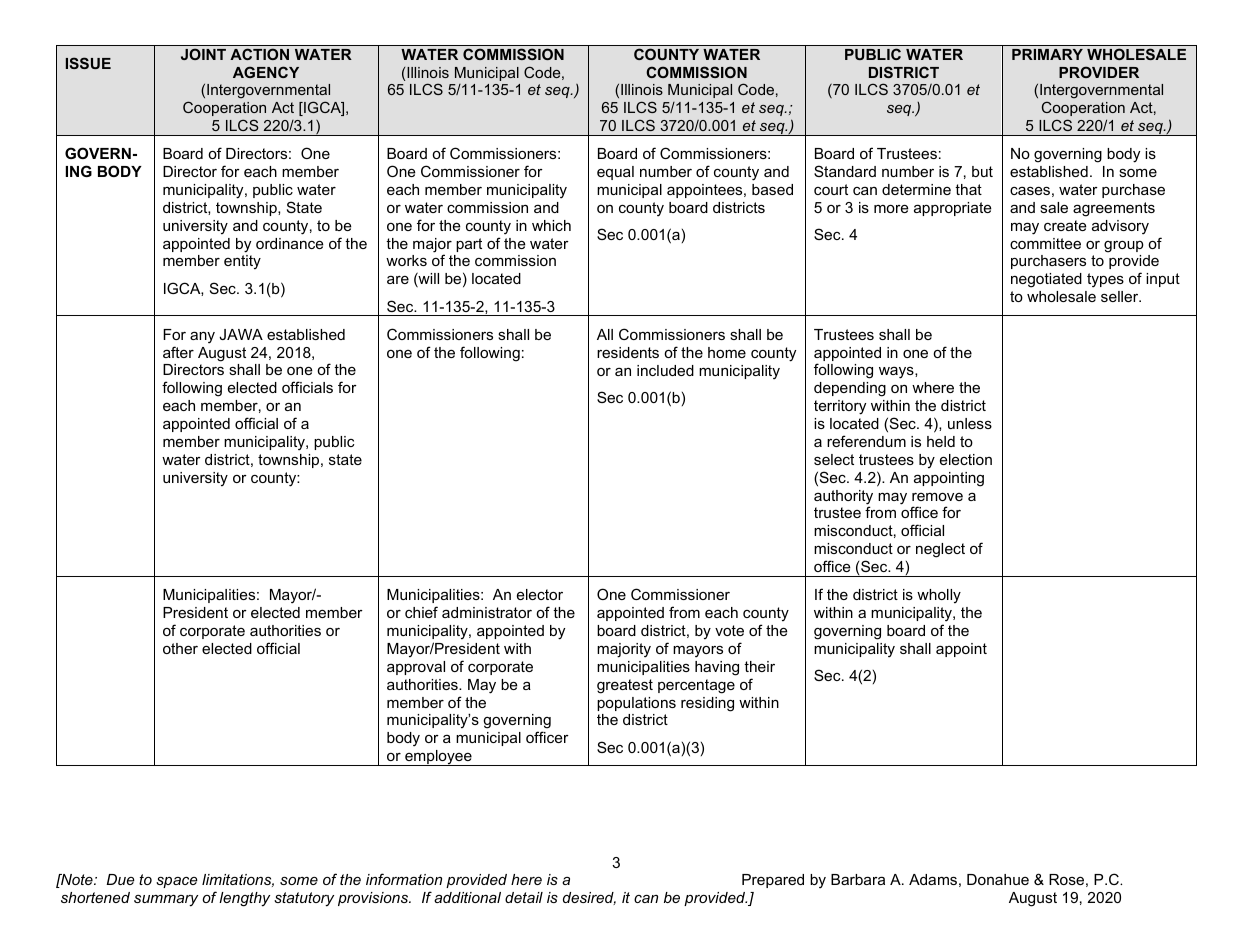 The image size is (1233, 952). I want to click on AGENCY, so click(266, 72).
